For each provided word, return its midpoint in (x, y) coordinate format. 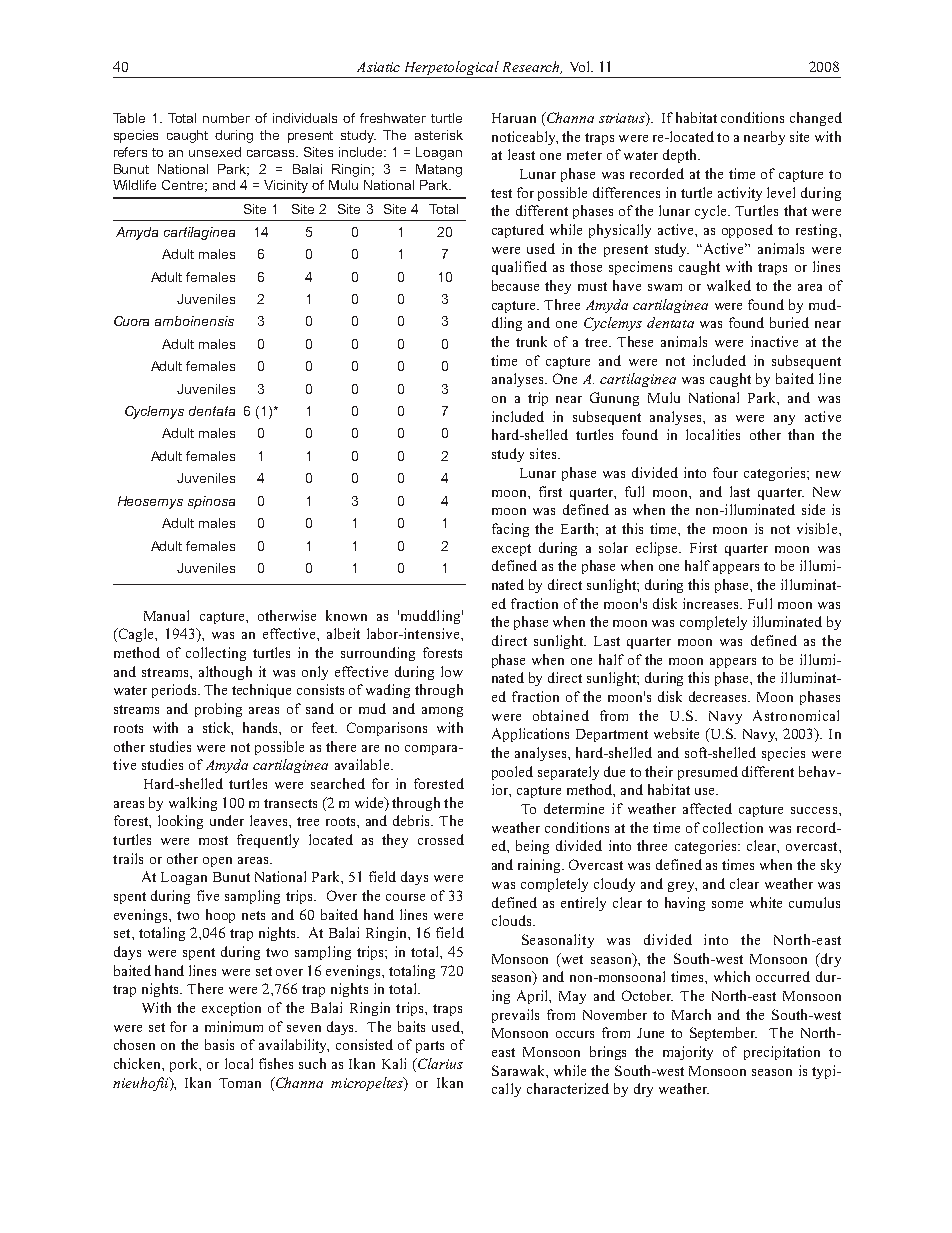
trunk (531, 341)
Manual (166, 615)
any (784, 420)
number (226, 118)
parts (430, 1047)
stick (218, 728)
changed (816, 119)
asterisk (439, 135)
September (723, 1034)
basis (219, 1044)
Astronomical (796, 715)
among (442, 712)
